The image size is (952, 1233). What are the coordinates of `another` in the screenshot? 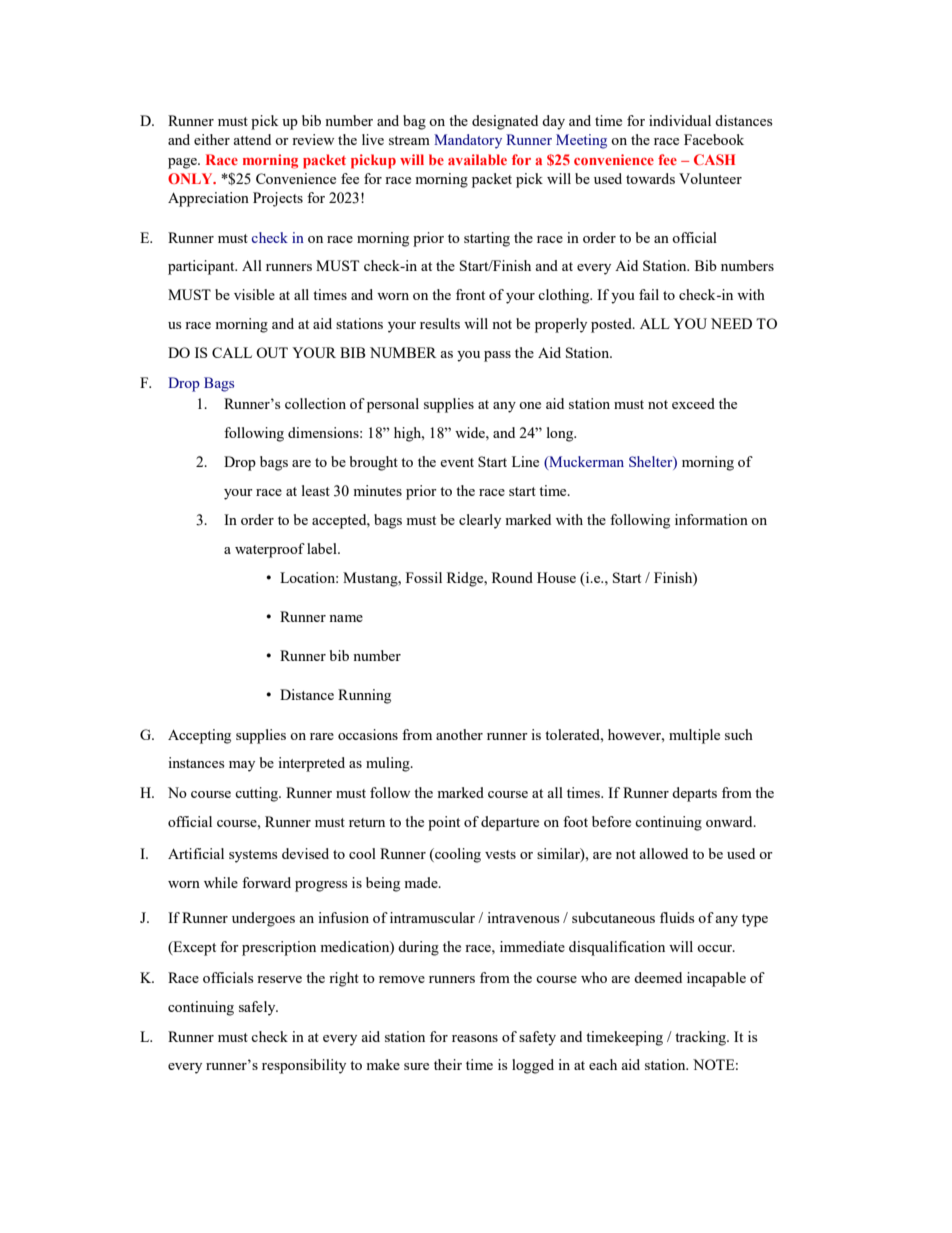 It's located at (459, 734).
